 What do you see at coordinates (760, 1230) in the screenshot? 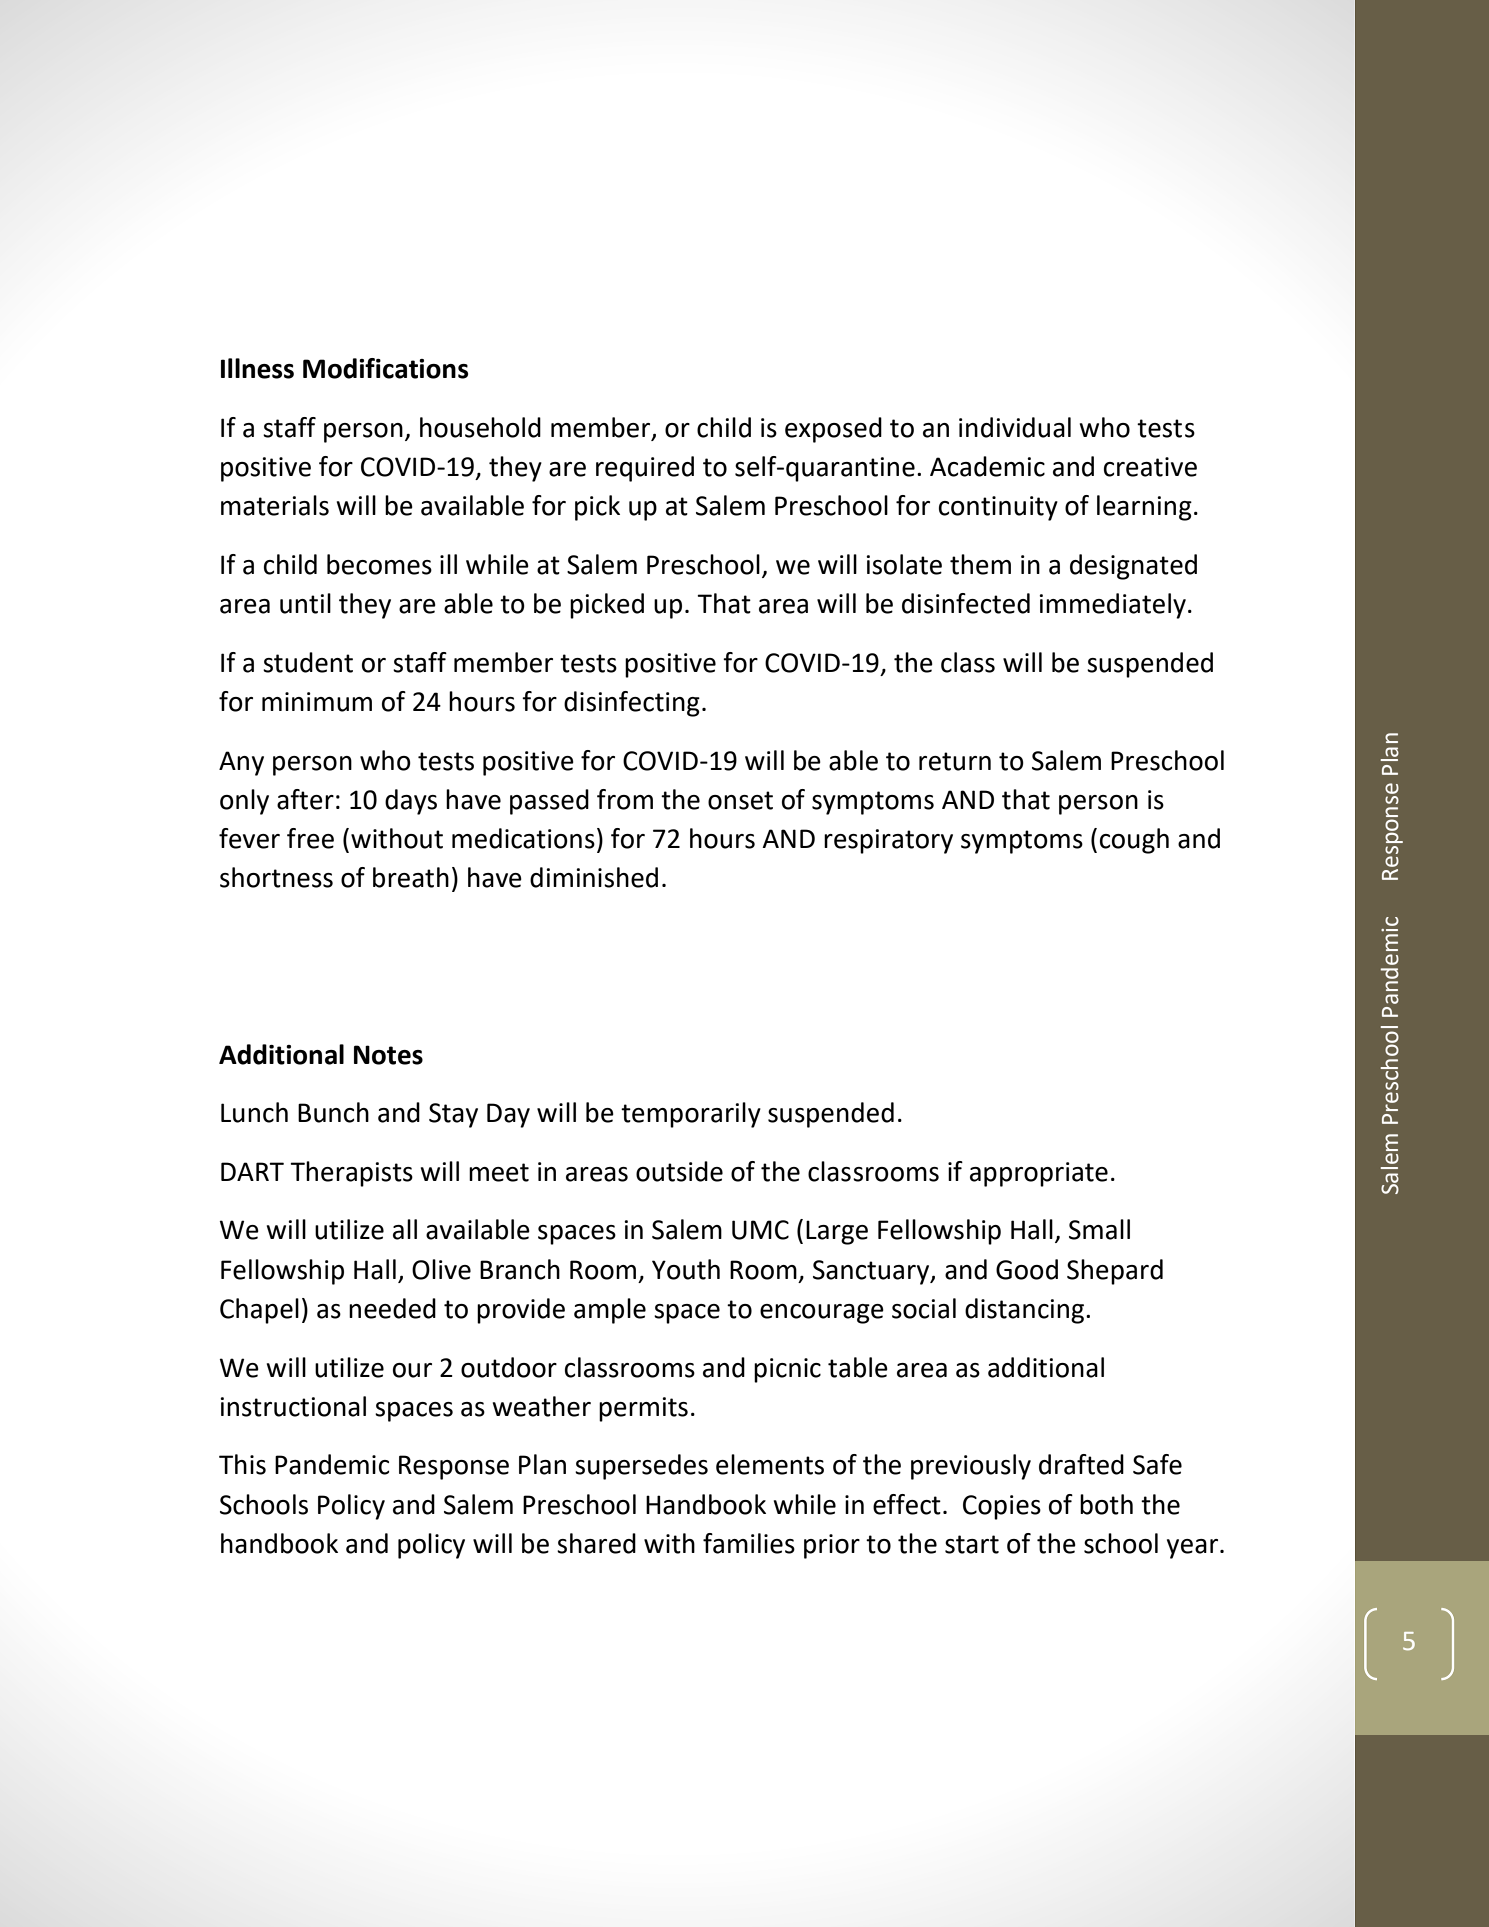
I see `UMC` at bounding box center [760, 1230].
